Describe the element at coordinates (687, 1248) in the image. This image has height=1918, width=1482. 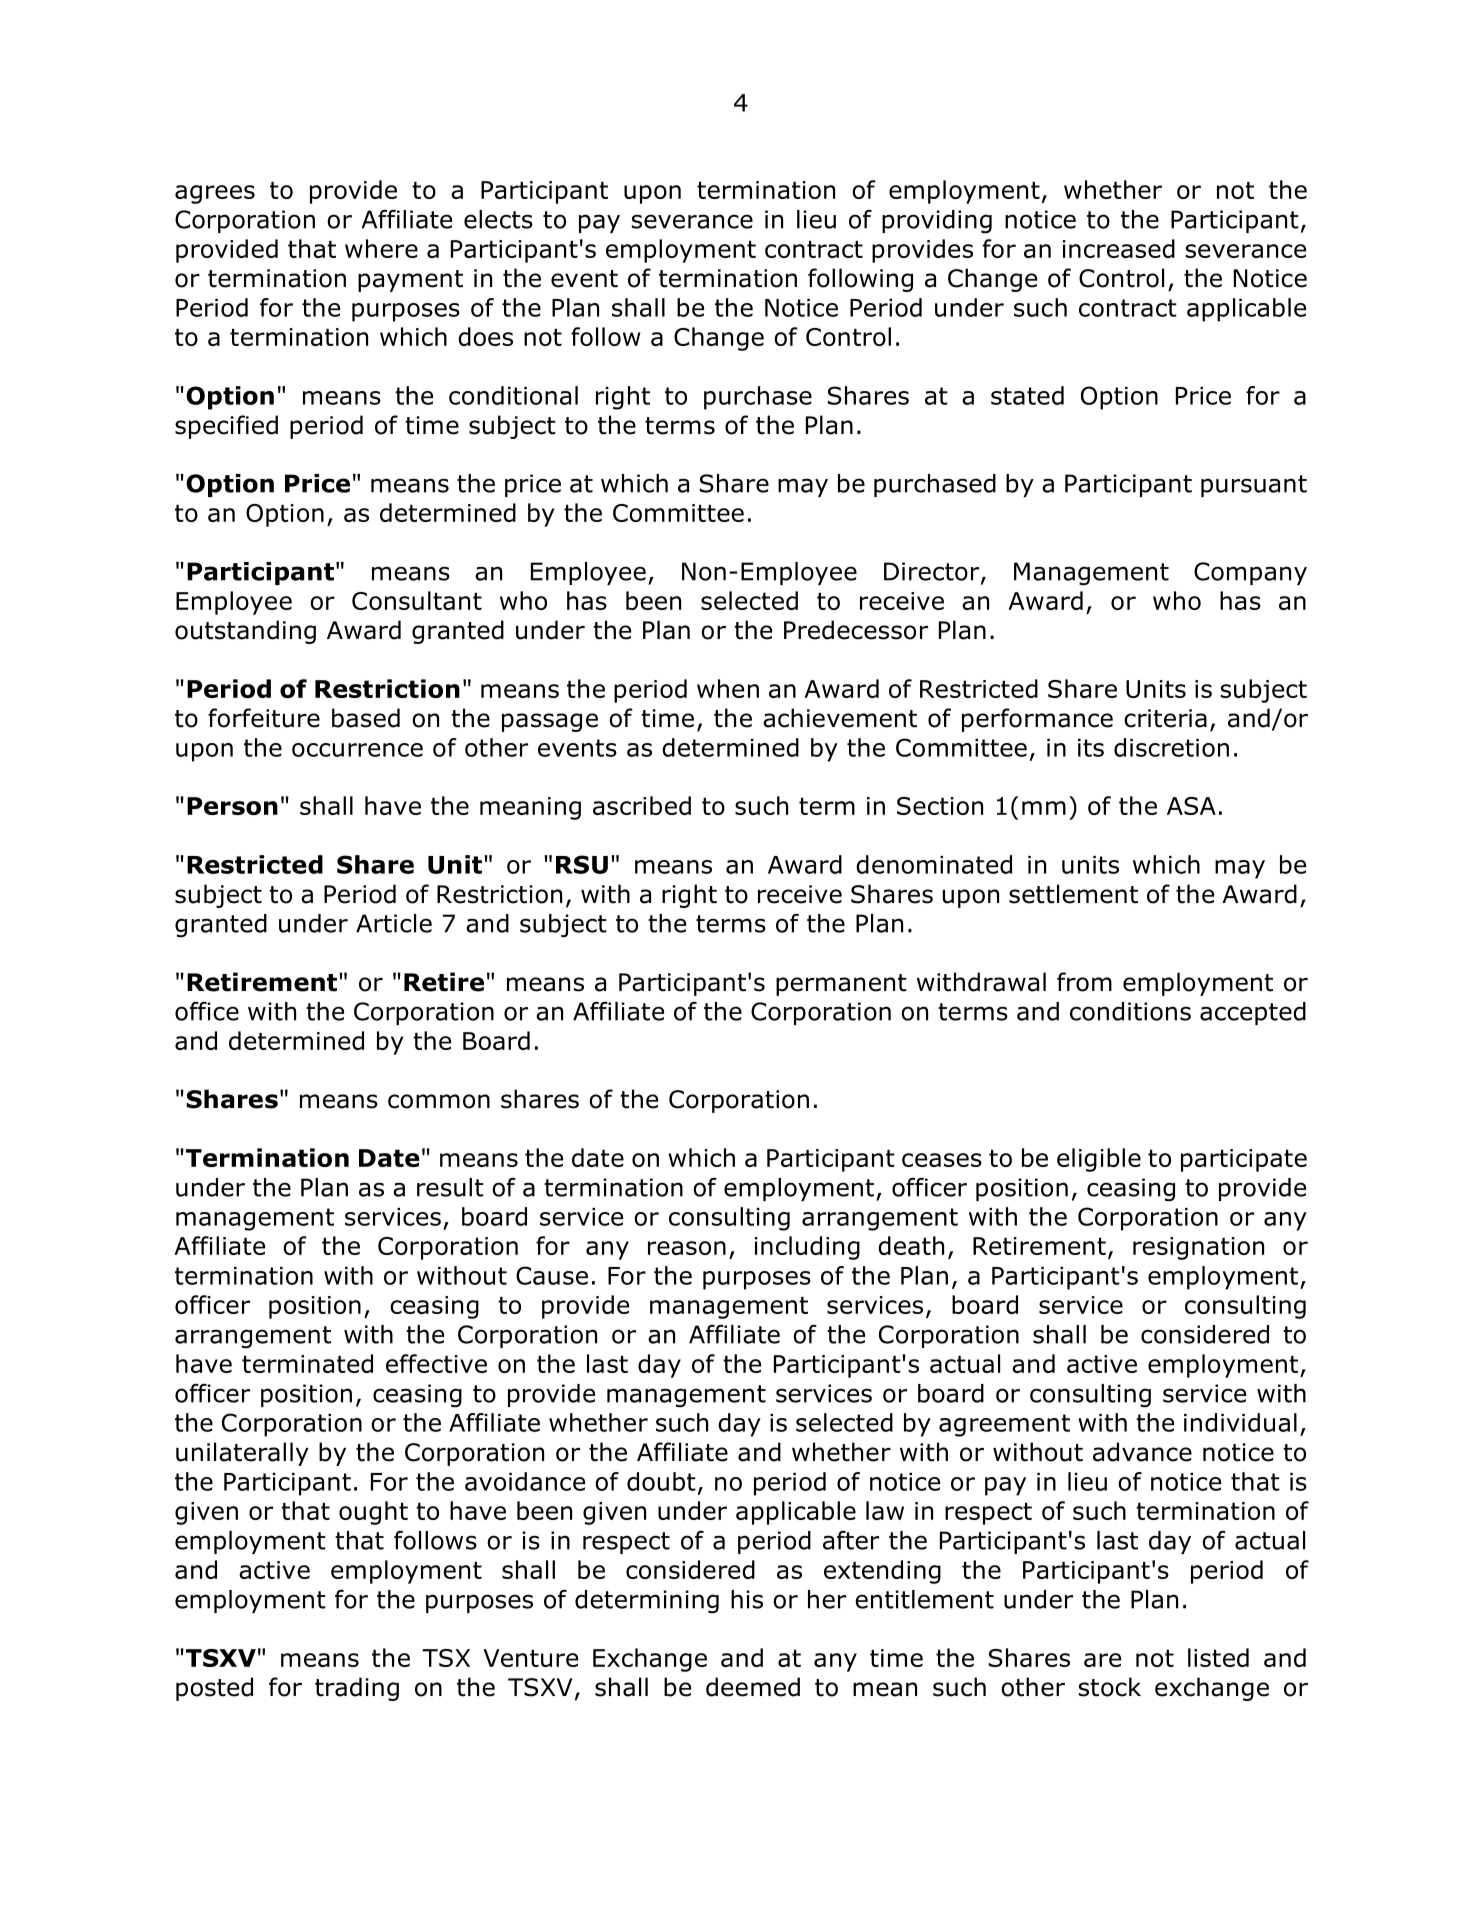
I see `reason` at that location.
